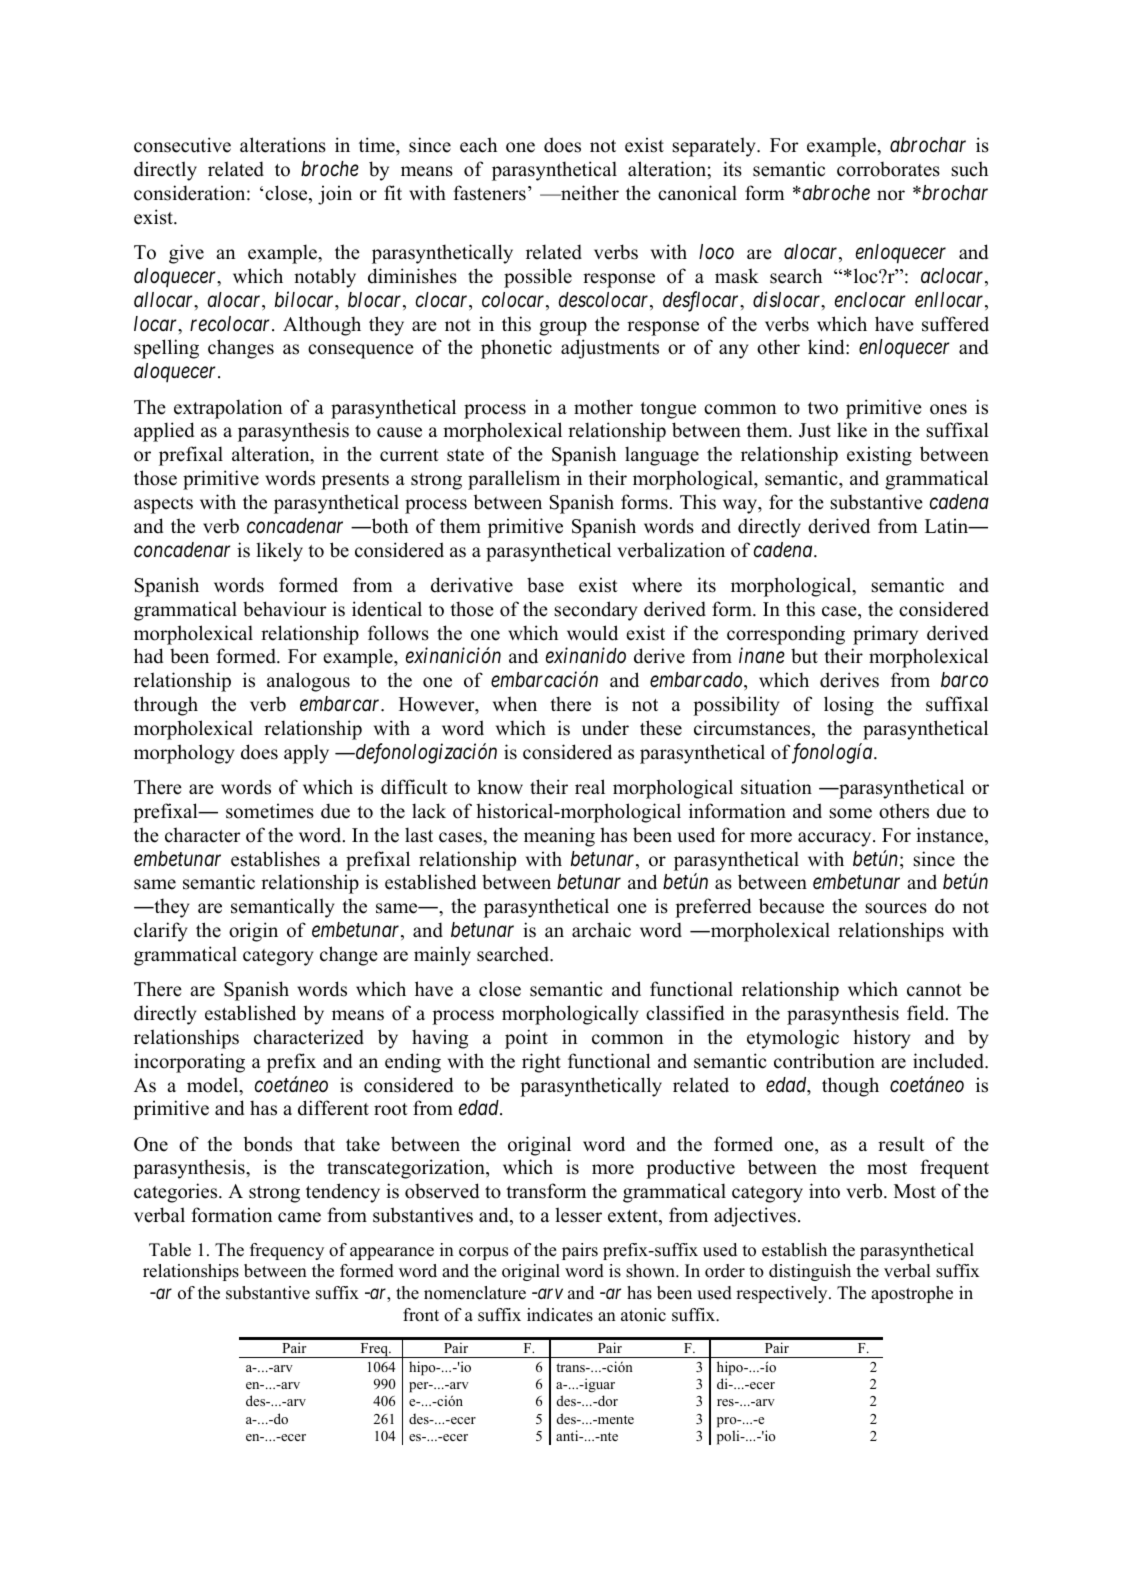 The width and height of the document is (1122, 1588). I want to click on corroborates, so click(888, 169).
